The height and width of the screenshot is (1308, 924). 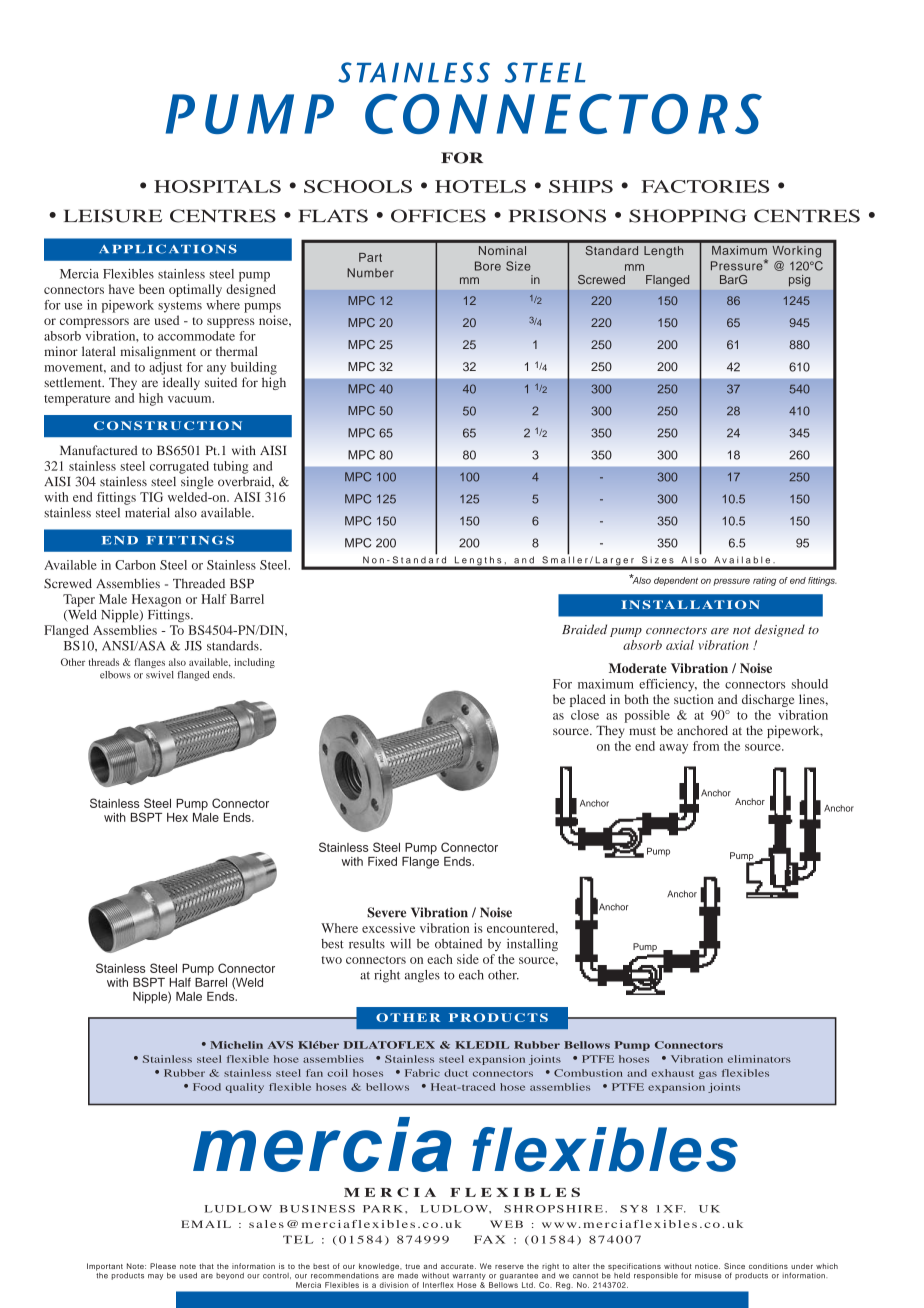 What do you see at coordinates (159, 675) in the screenshot?
I see `swivel` at bounding box center [159, 675].
